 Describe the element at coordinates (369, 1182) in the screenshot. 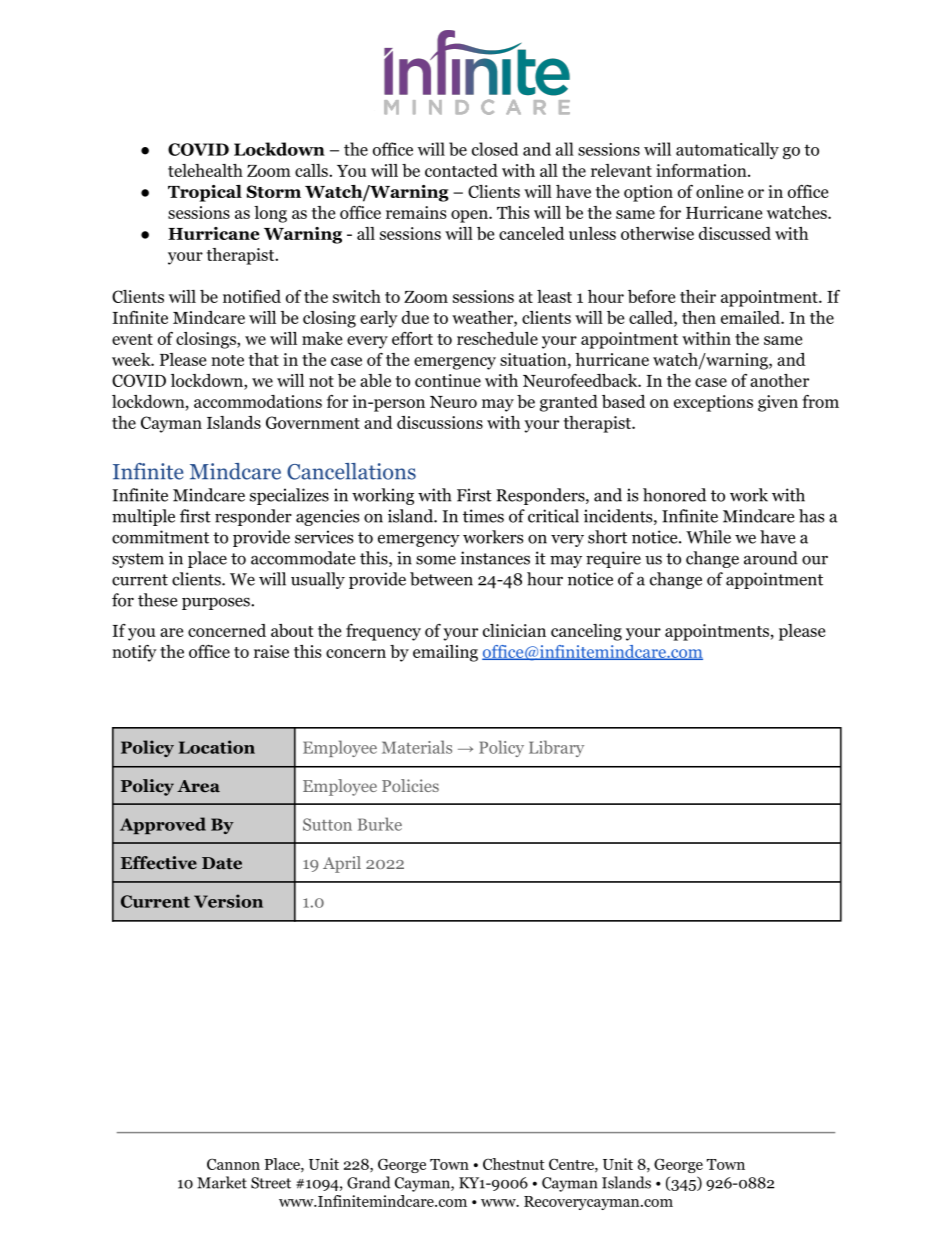

I see `Grand` at that location.
